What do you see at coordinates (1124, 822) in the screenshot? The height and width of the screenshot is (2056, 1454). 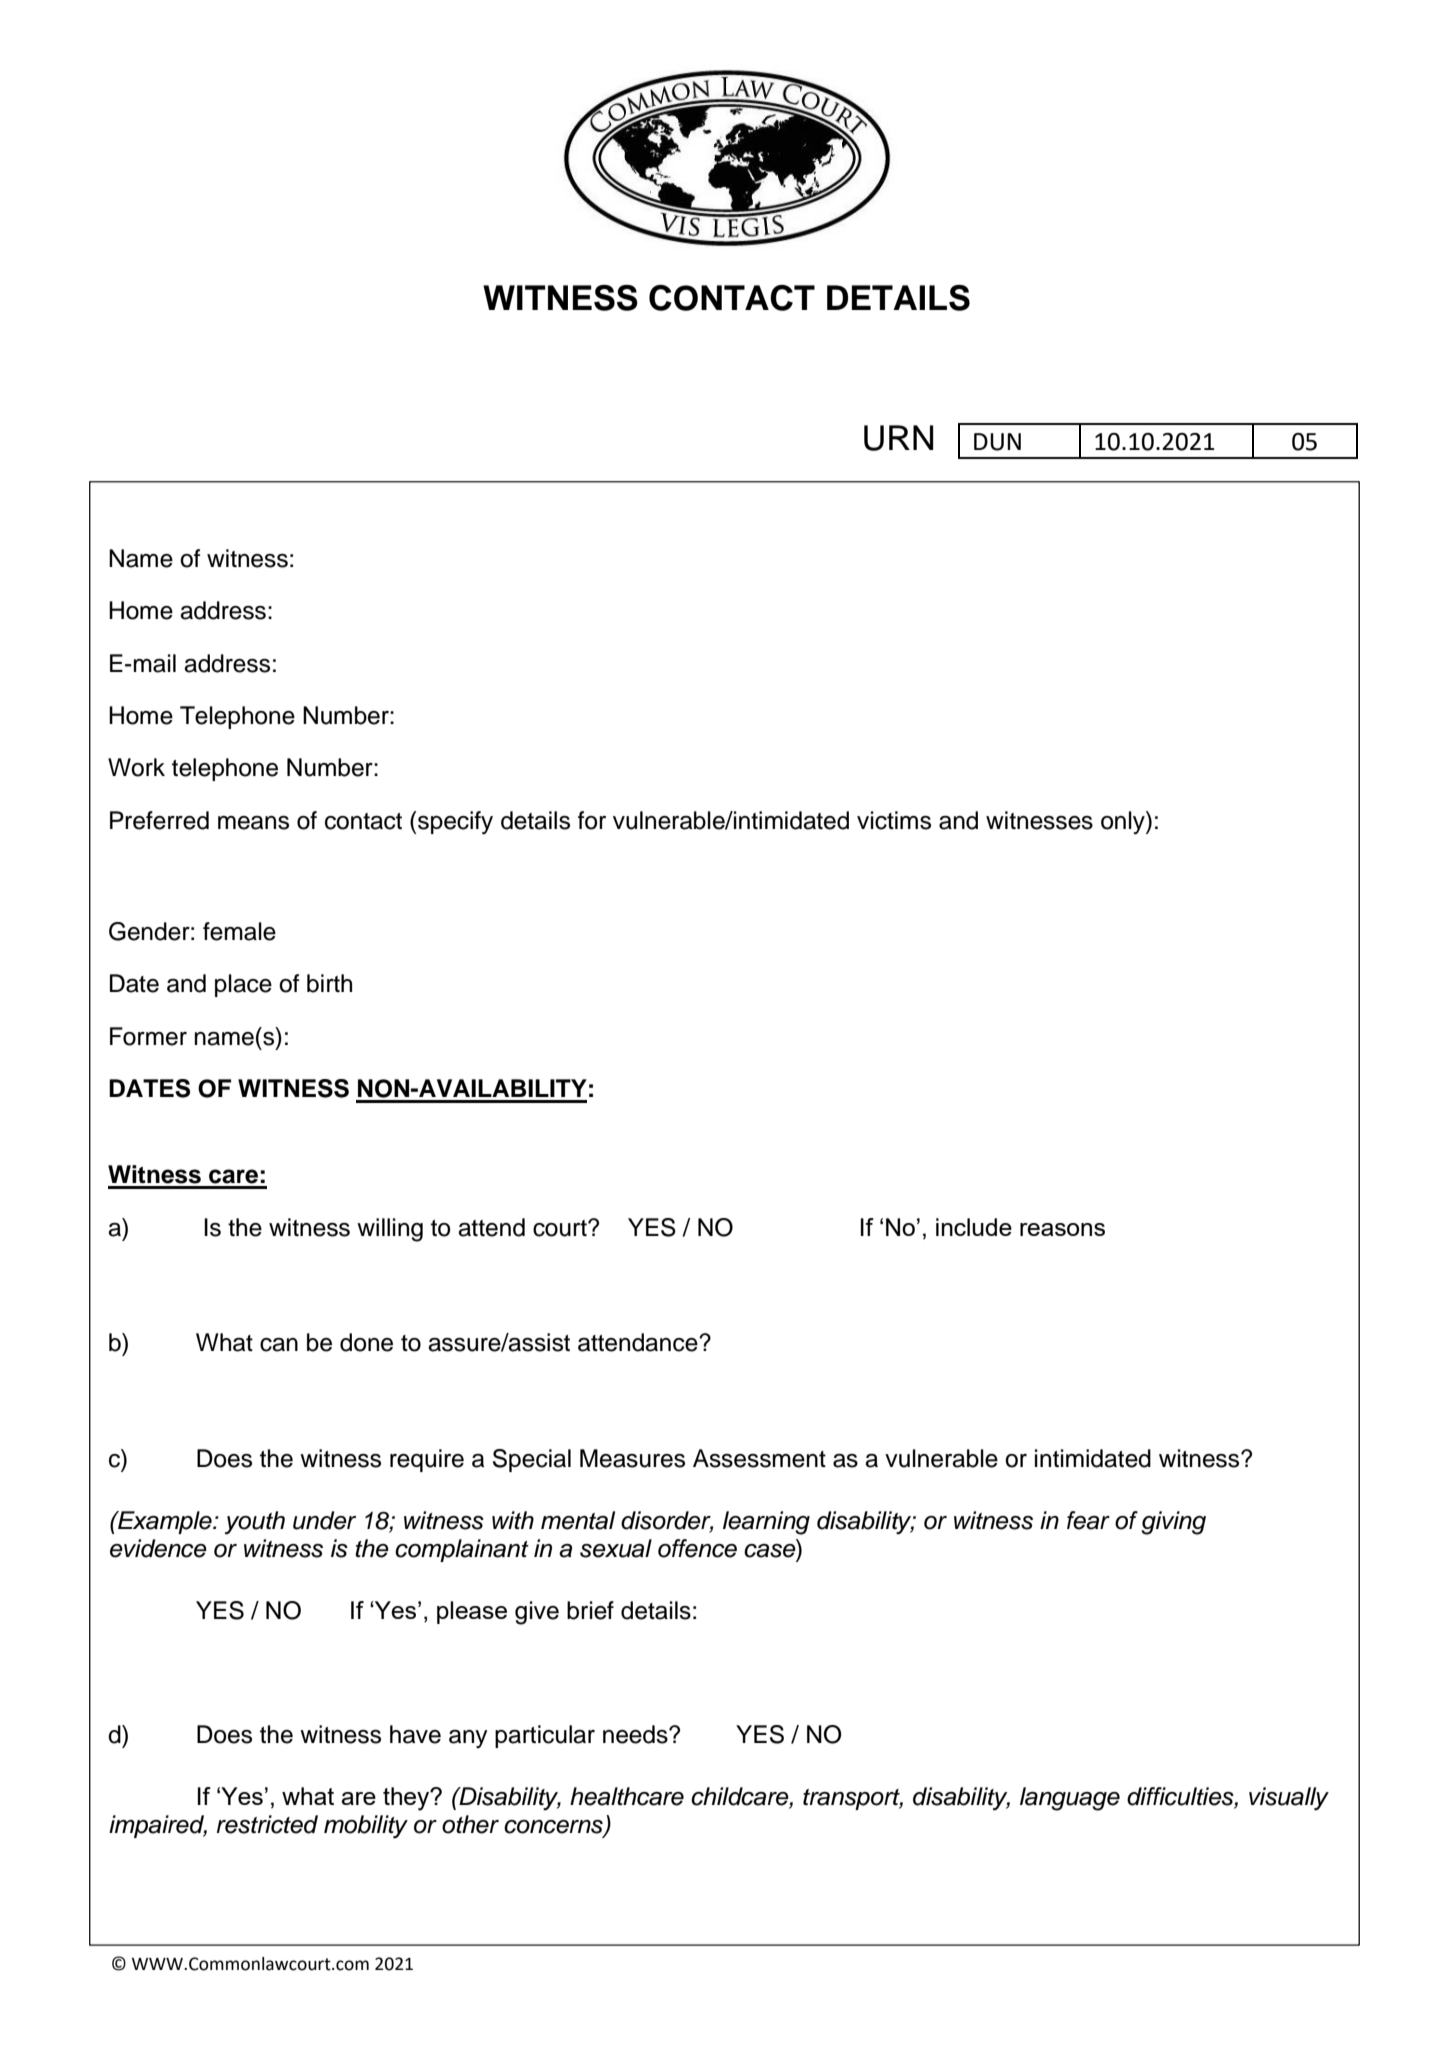 I see `only` at bounding box center [1124, 822].
